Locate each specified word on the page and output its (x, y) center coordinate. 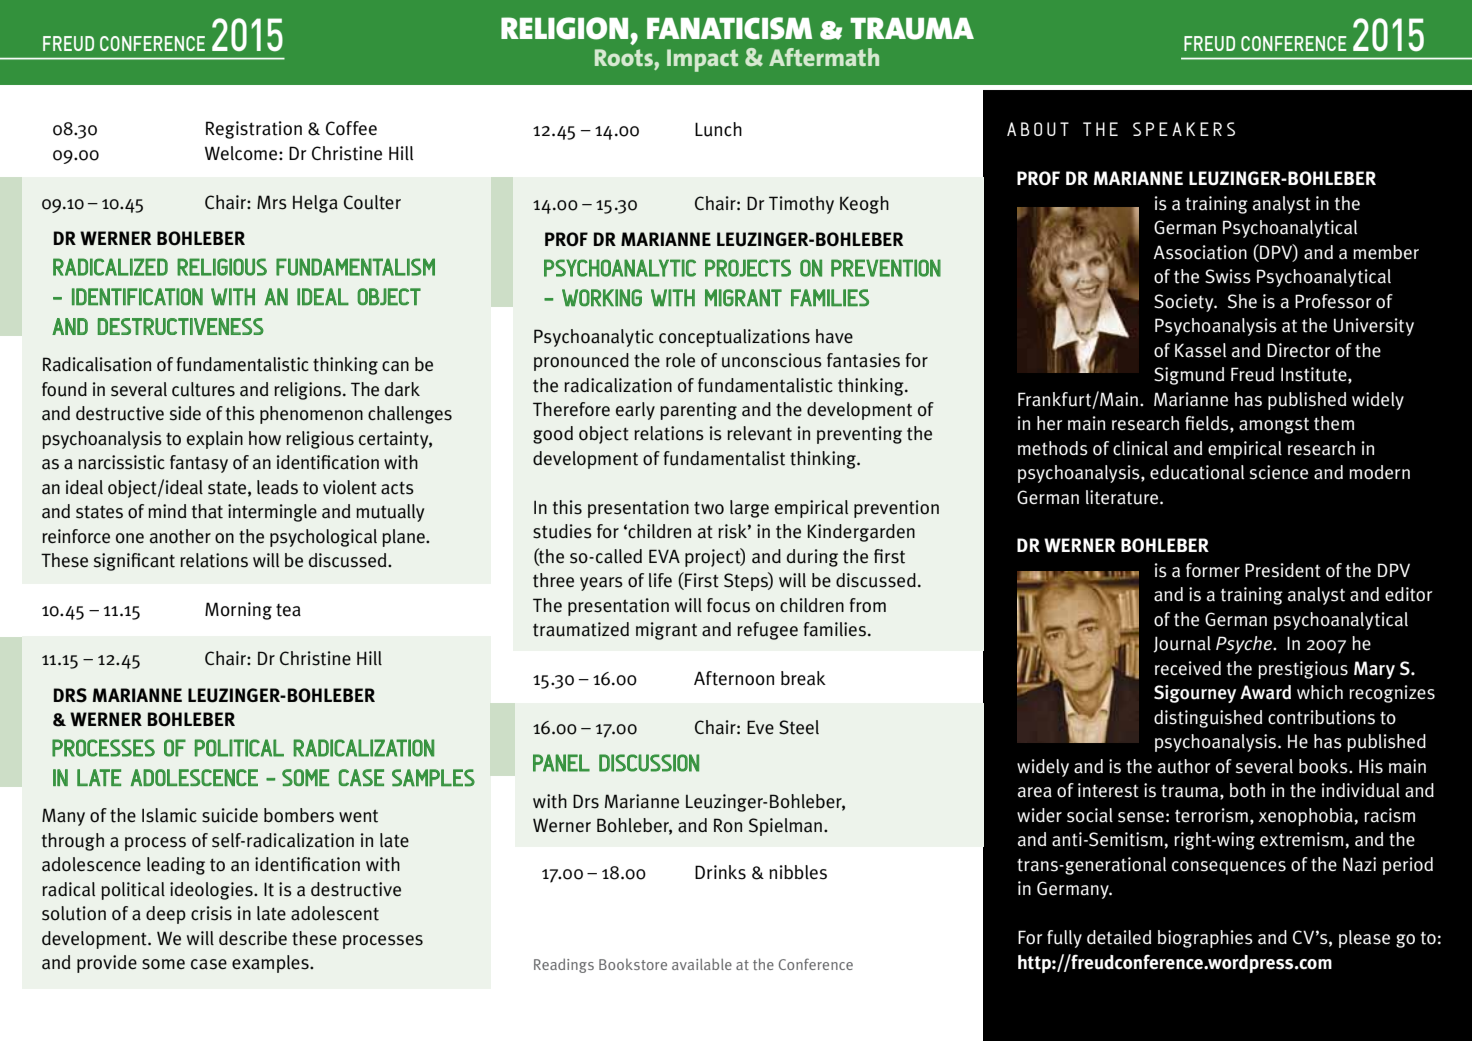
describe (253, 938)
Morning (238, 611)
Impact (702, 60)
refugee (767, 631)
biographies (1205, 939)
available (702, 964)
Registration (254, 130)
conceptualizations (734, 338)
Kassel (1200, 350)
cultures (203, 389)
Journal (1182, 644)
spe (1150, 129)
